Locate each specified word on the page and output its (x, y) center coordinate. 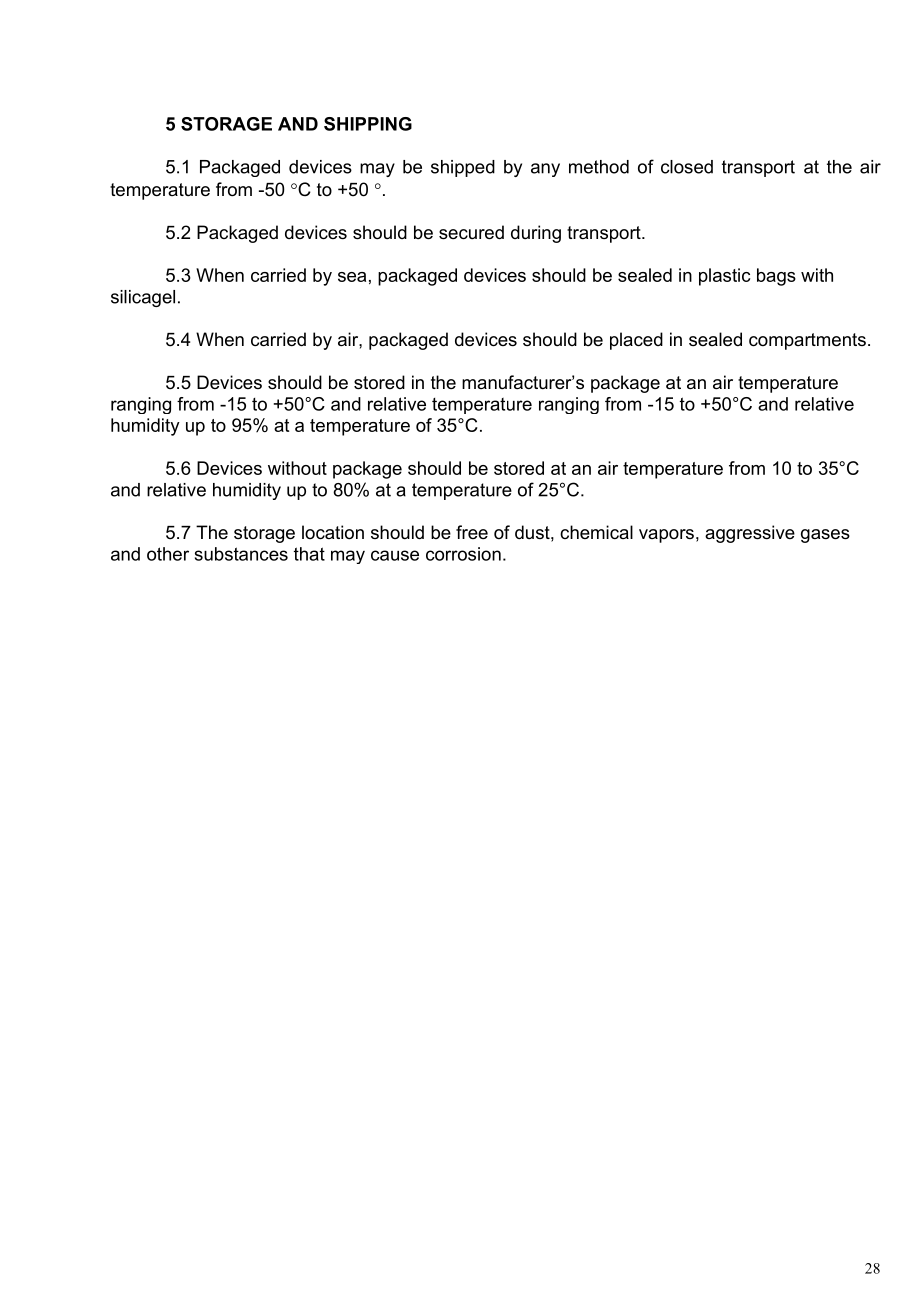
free (472, 532)
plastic (724, 277)
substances (241, 554)
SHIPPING (368, 124)
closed (687, 167)
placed (636, 341)
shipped (463, 168)
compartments (807, 341)
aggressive (750, 534)
